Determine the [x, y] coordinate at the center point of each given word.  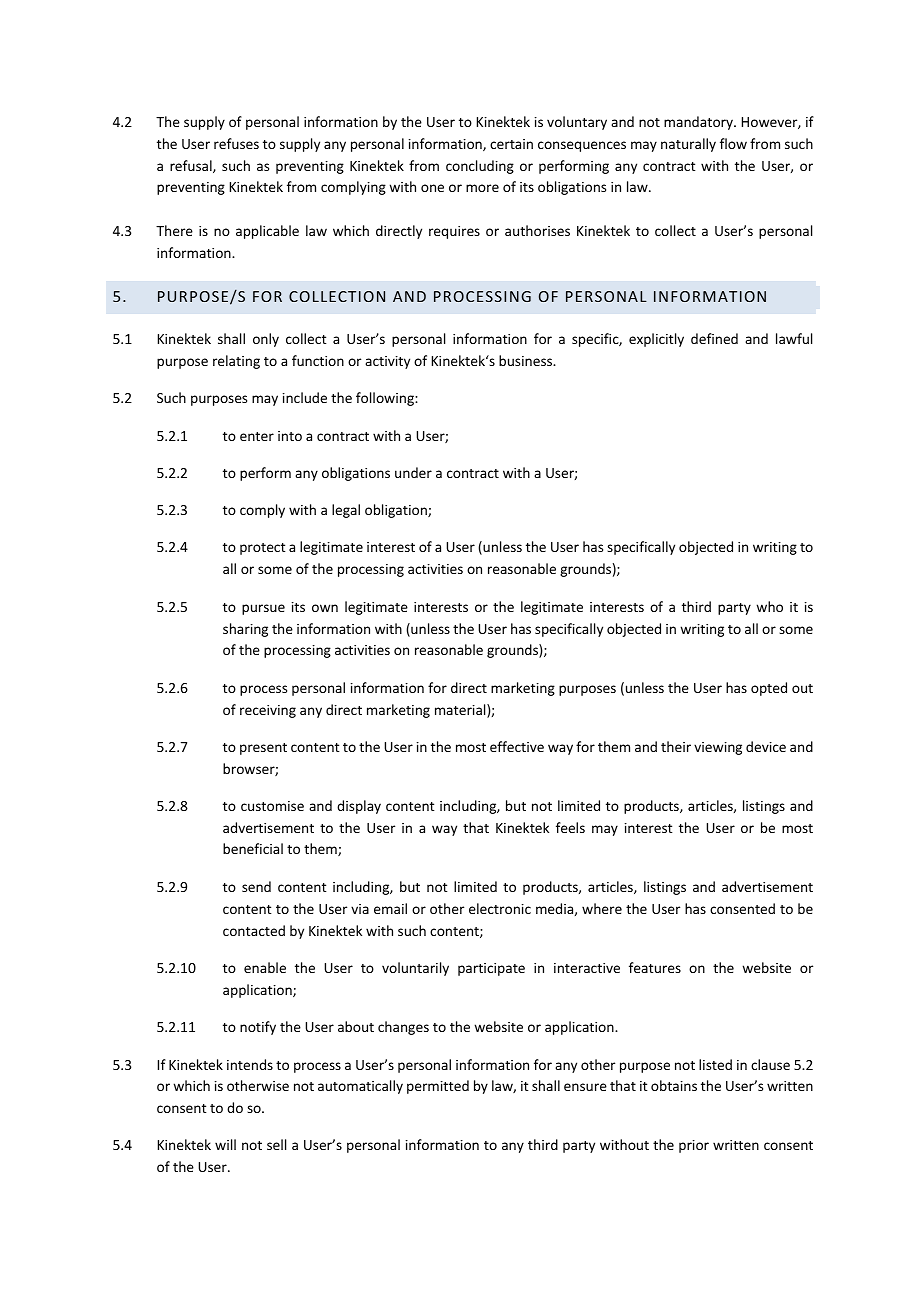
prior [694, 1146]
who [769, 606]
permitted [438, 1087]
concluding [480, 167]
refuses [236, 143]
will [225, 1144]
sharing [245, 630]
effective [517, 746]
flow [733, 143]
